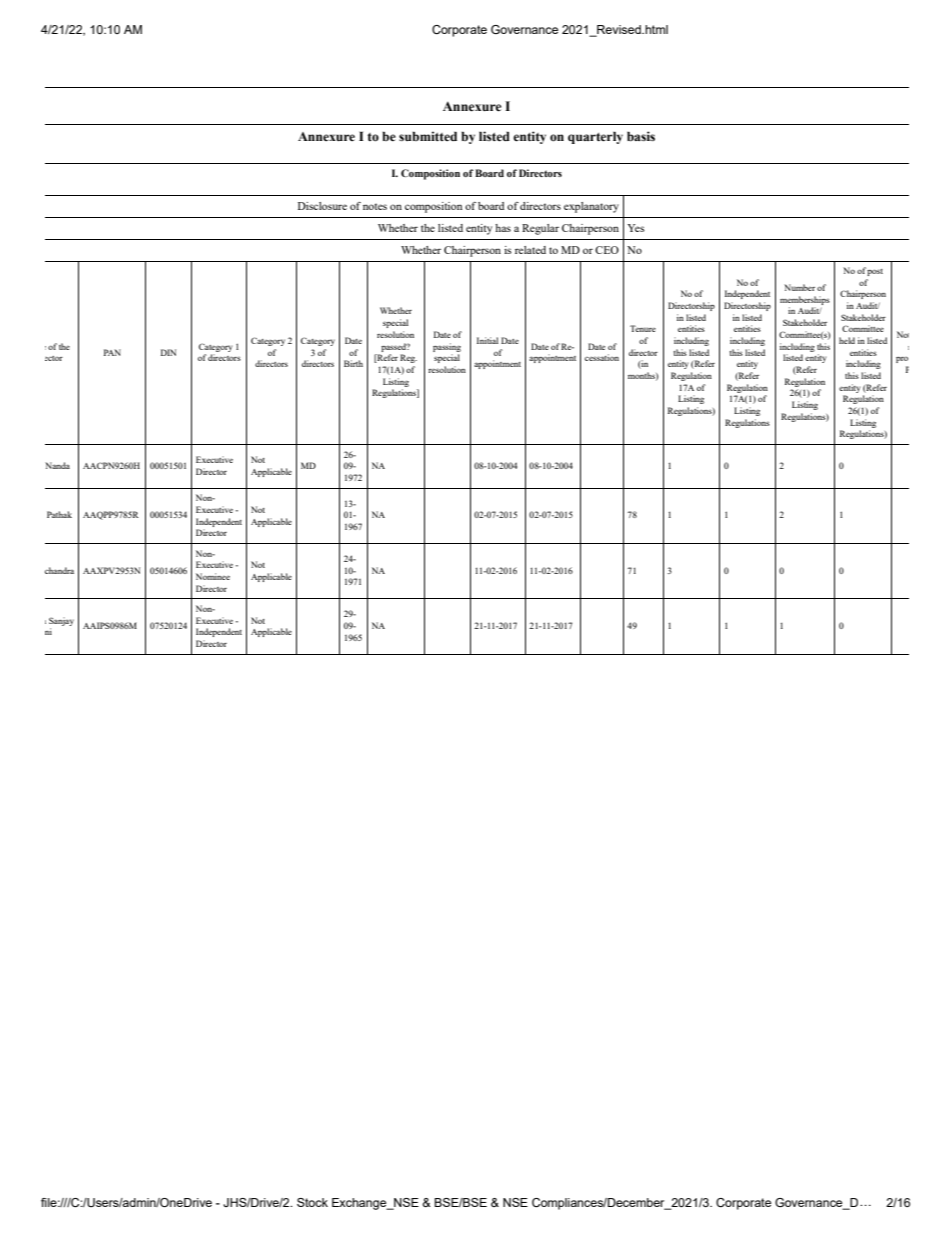 The image size is (952, 1233). What do you see at coordinates (641, 136) in the screenshot?
I see `basis` at bounding box center [641, 136].
